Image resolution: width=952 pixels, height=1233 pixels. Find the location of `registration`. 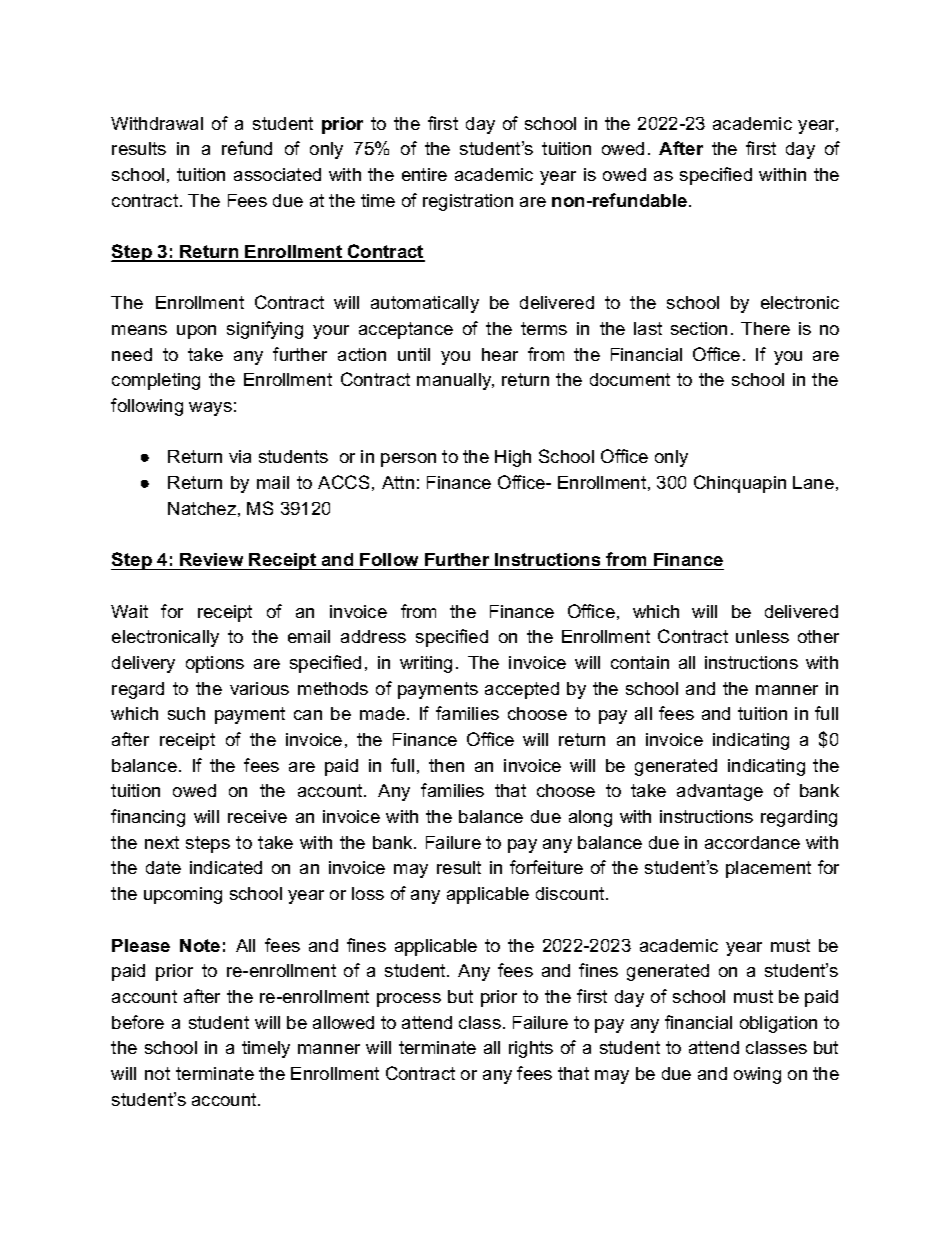

registration is located at coordinates (468, 202).
